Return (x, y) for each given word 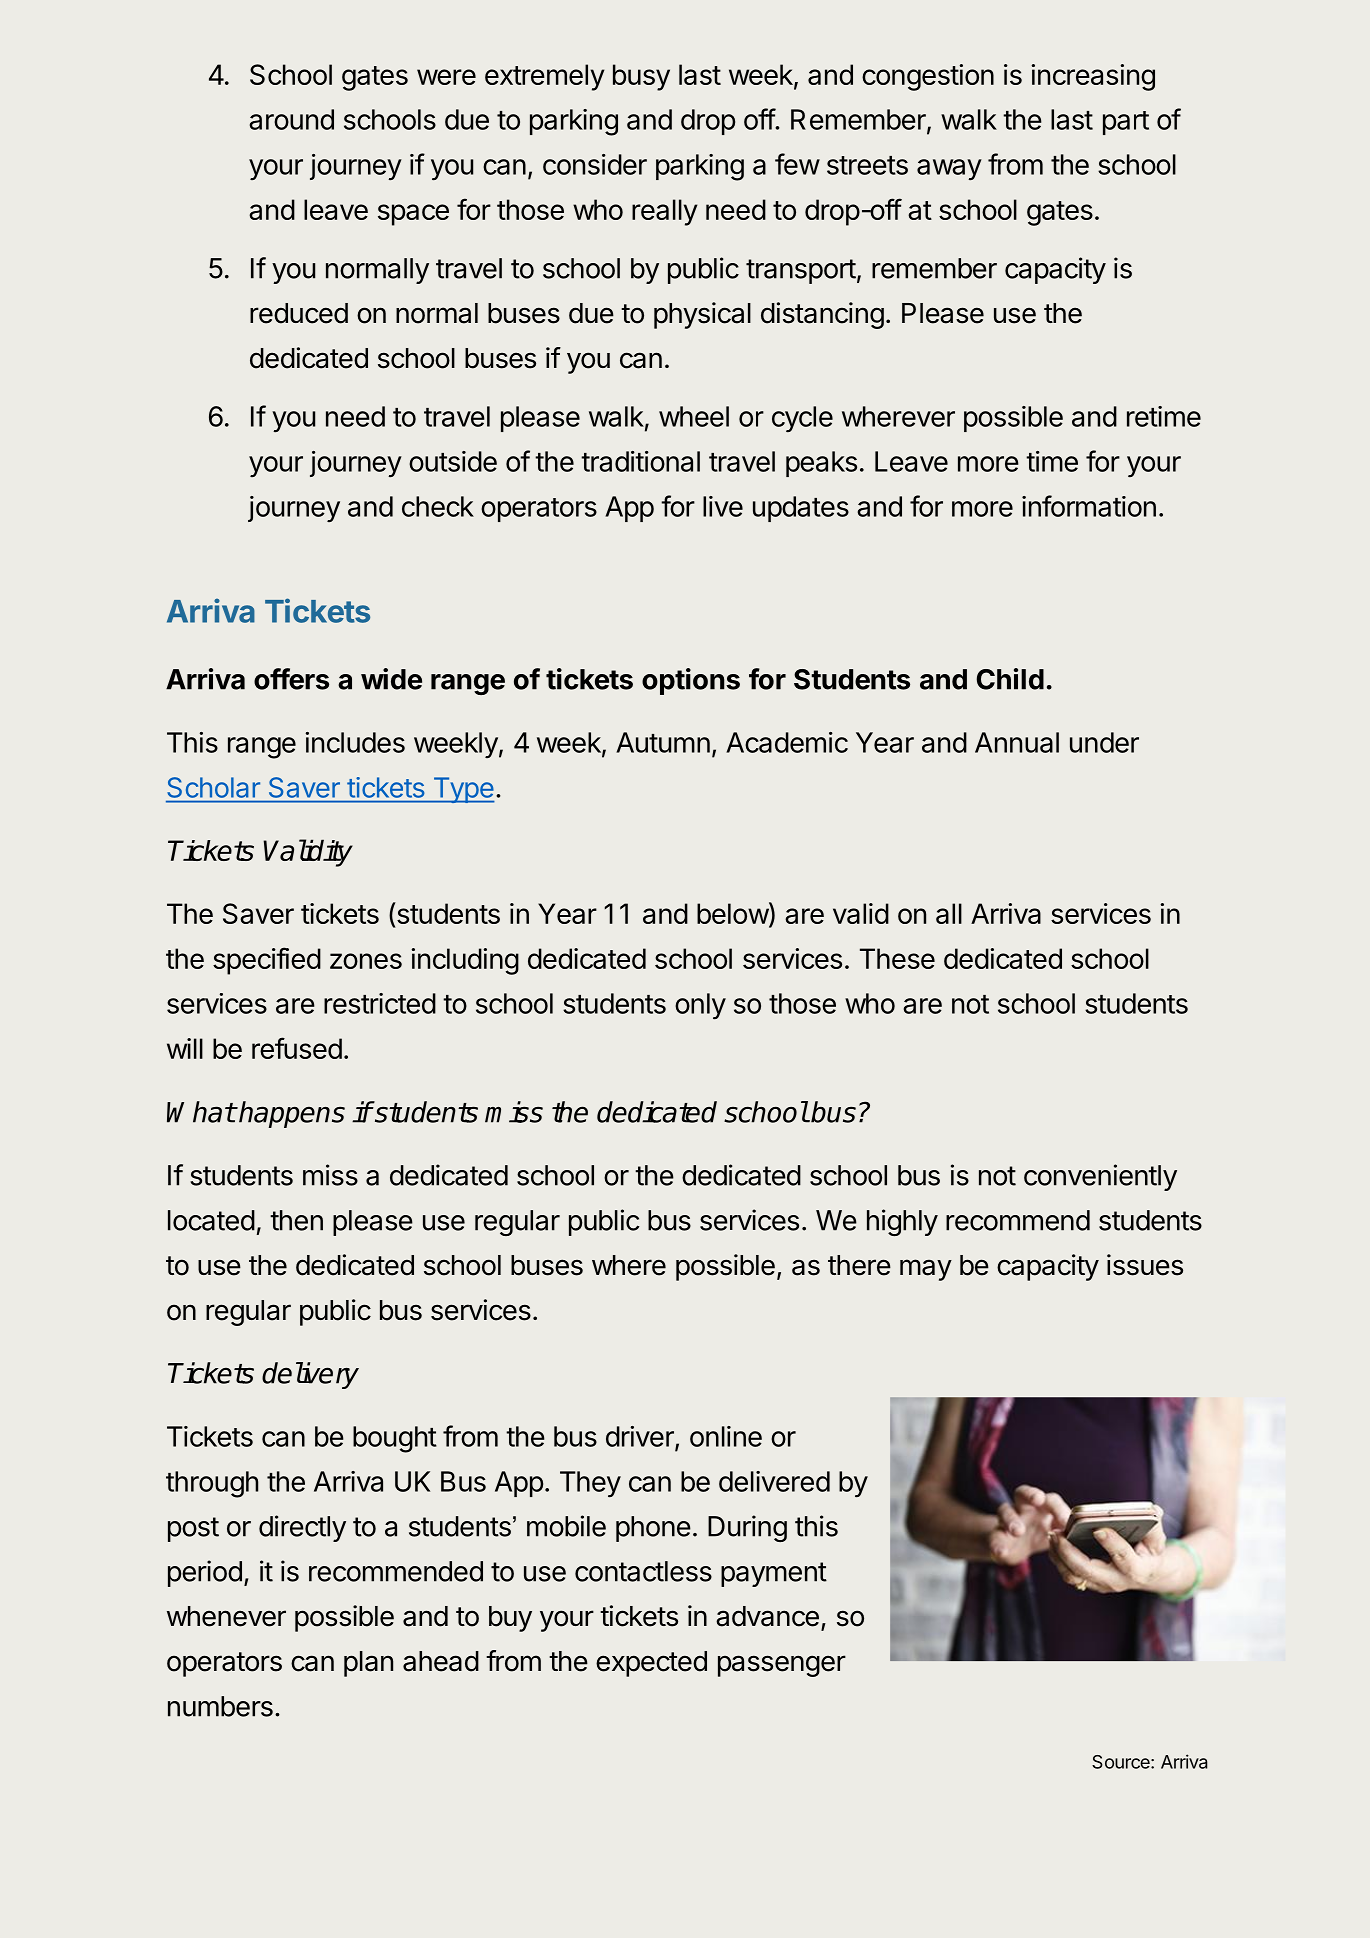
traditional (640, 461)
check (438, 506)
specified (267, 961)
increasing (1093, 77)
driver (641, 1437)
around (291, 119)
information (1089, 506)
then (296, 1220)
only (700, 1006)
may (926, 1270)
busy (641, 77)
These (897, 958)
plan (368, 1664)
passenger (782, 1666)
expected (651, 1664)
